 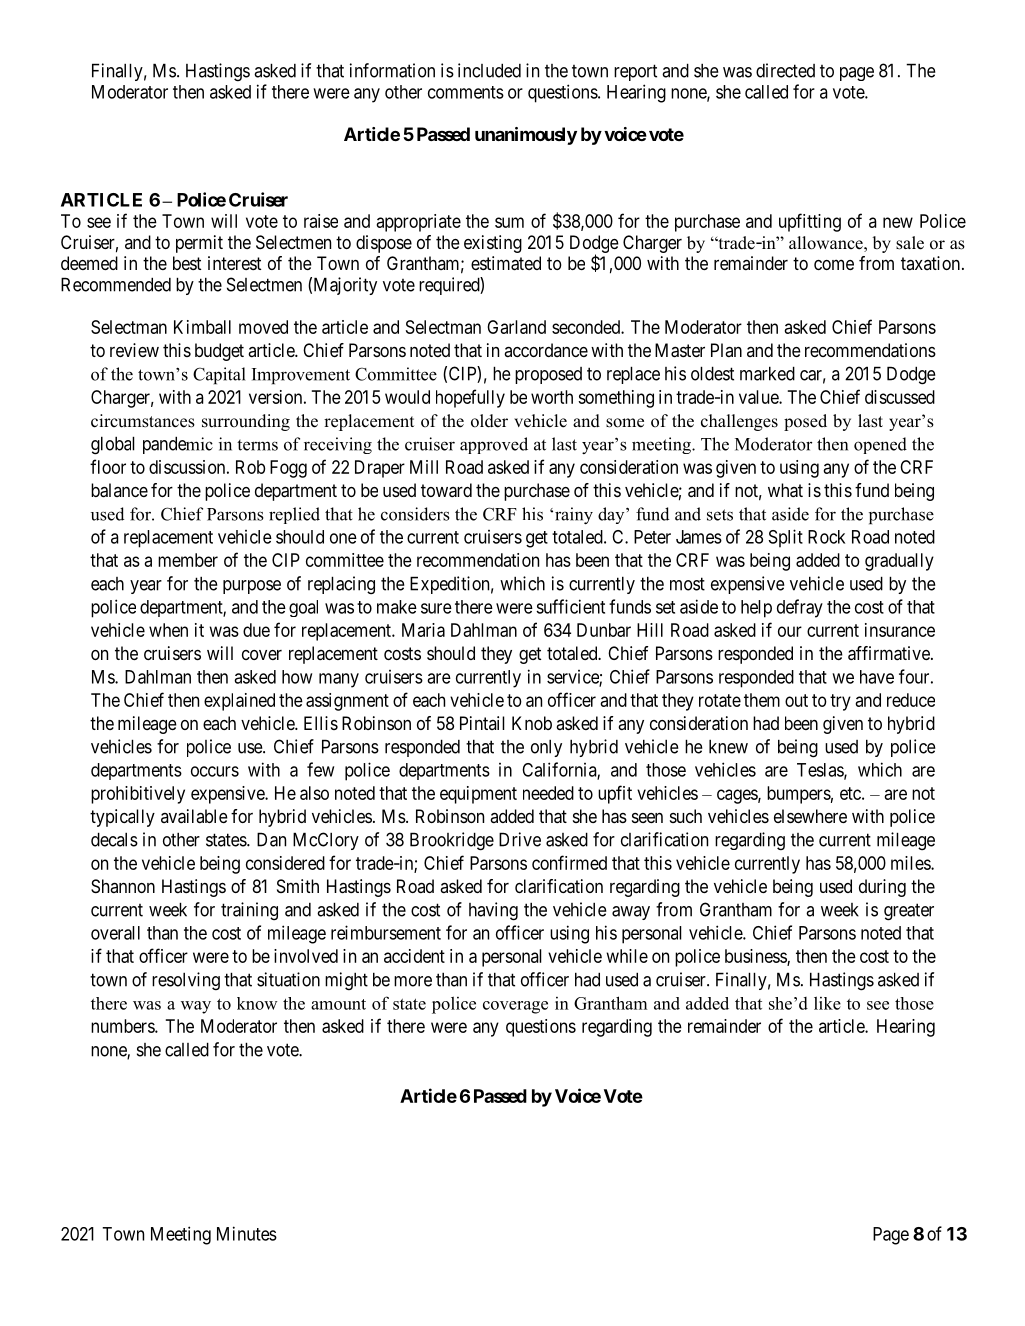 What do you see at coordinates (249, 911) in the image?
I see `training` at bounding box center [249, 911].
